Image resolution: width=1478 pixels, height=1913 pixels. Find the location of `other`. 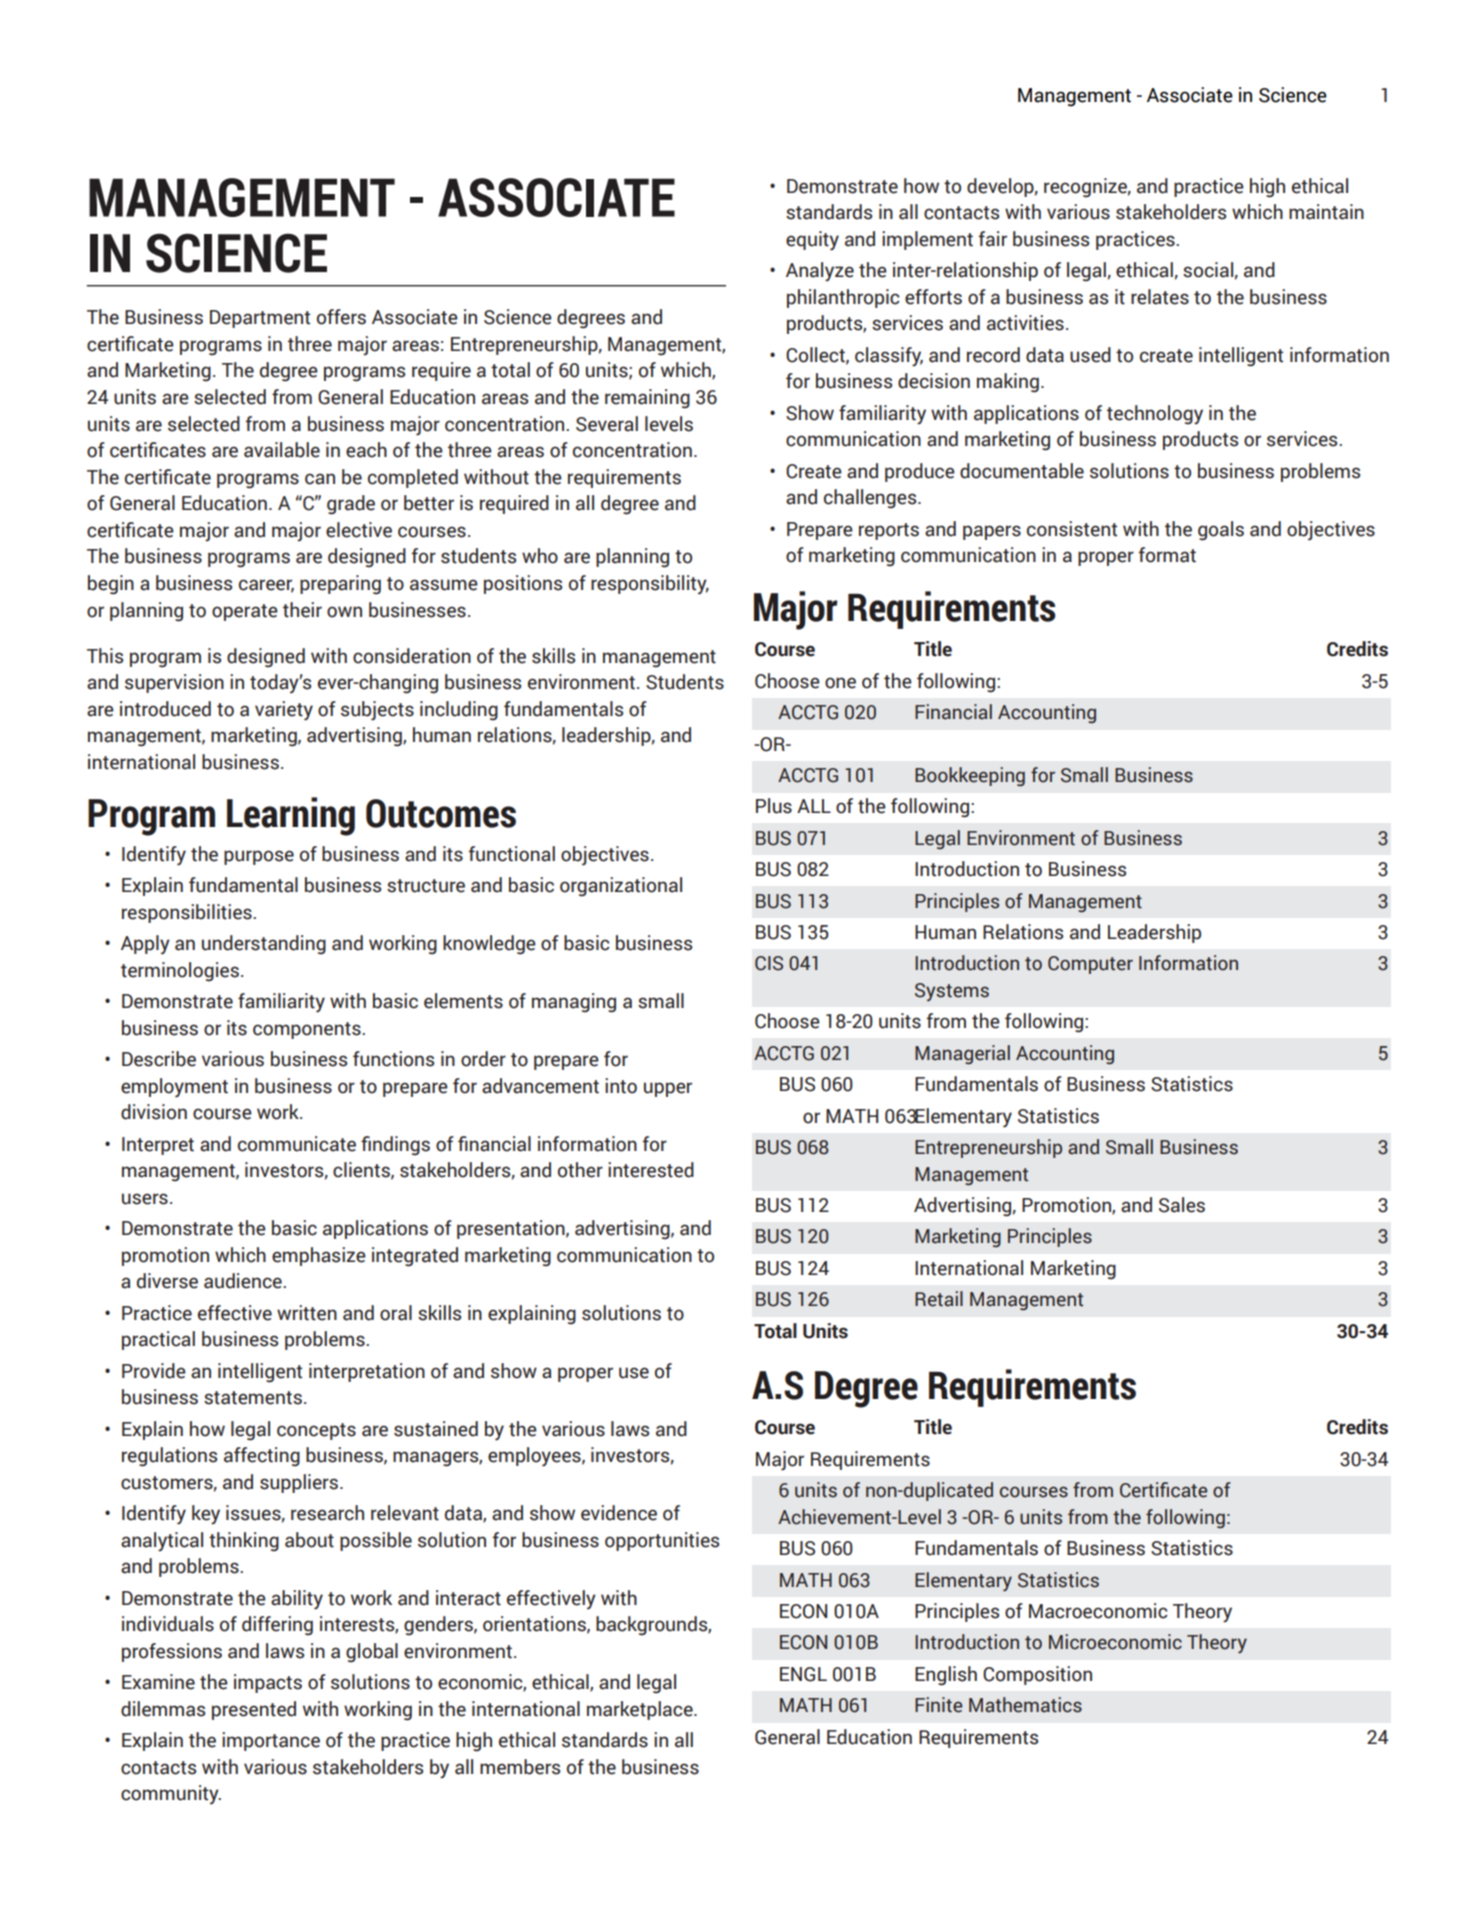

other is located at coordinates (580, 1170).
